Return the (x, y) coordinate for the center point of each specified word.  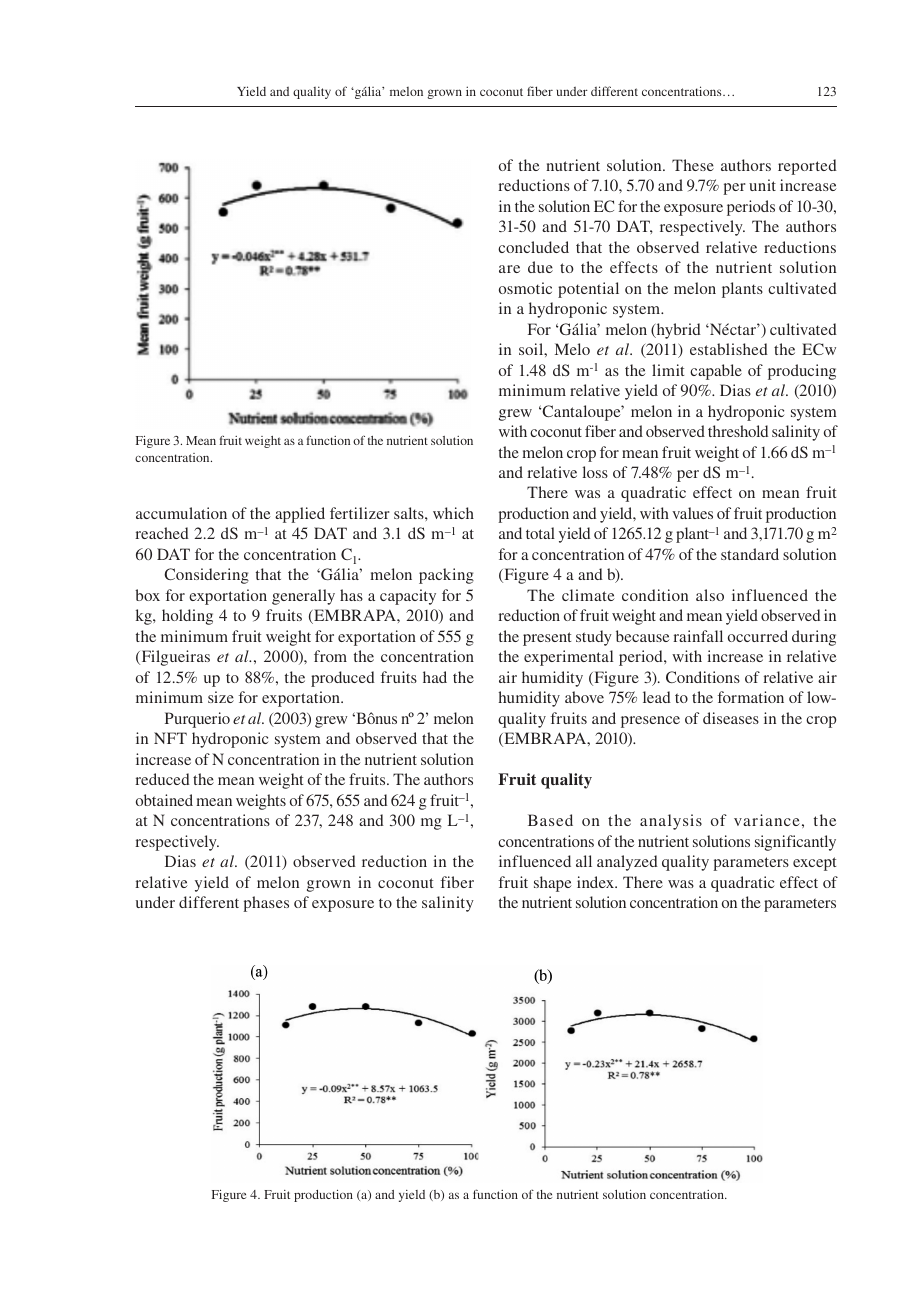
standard (750, 554)
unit (762, 185)
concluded (533, 247)
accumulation (181, 513)
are (509, 269)
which (453, 513)
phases (266, 904)
